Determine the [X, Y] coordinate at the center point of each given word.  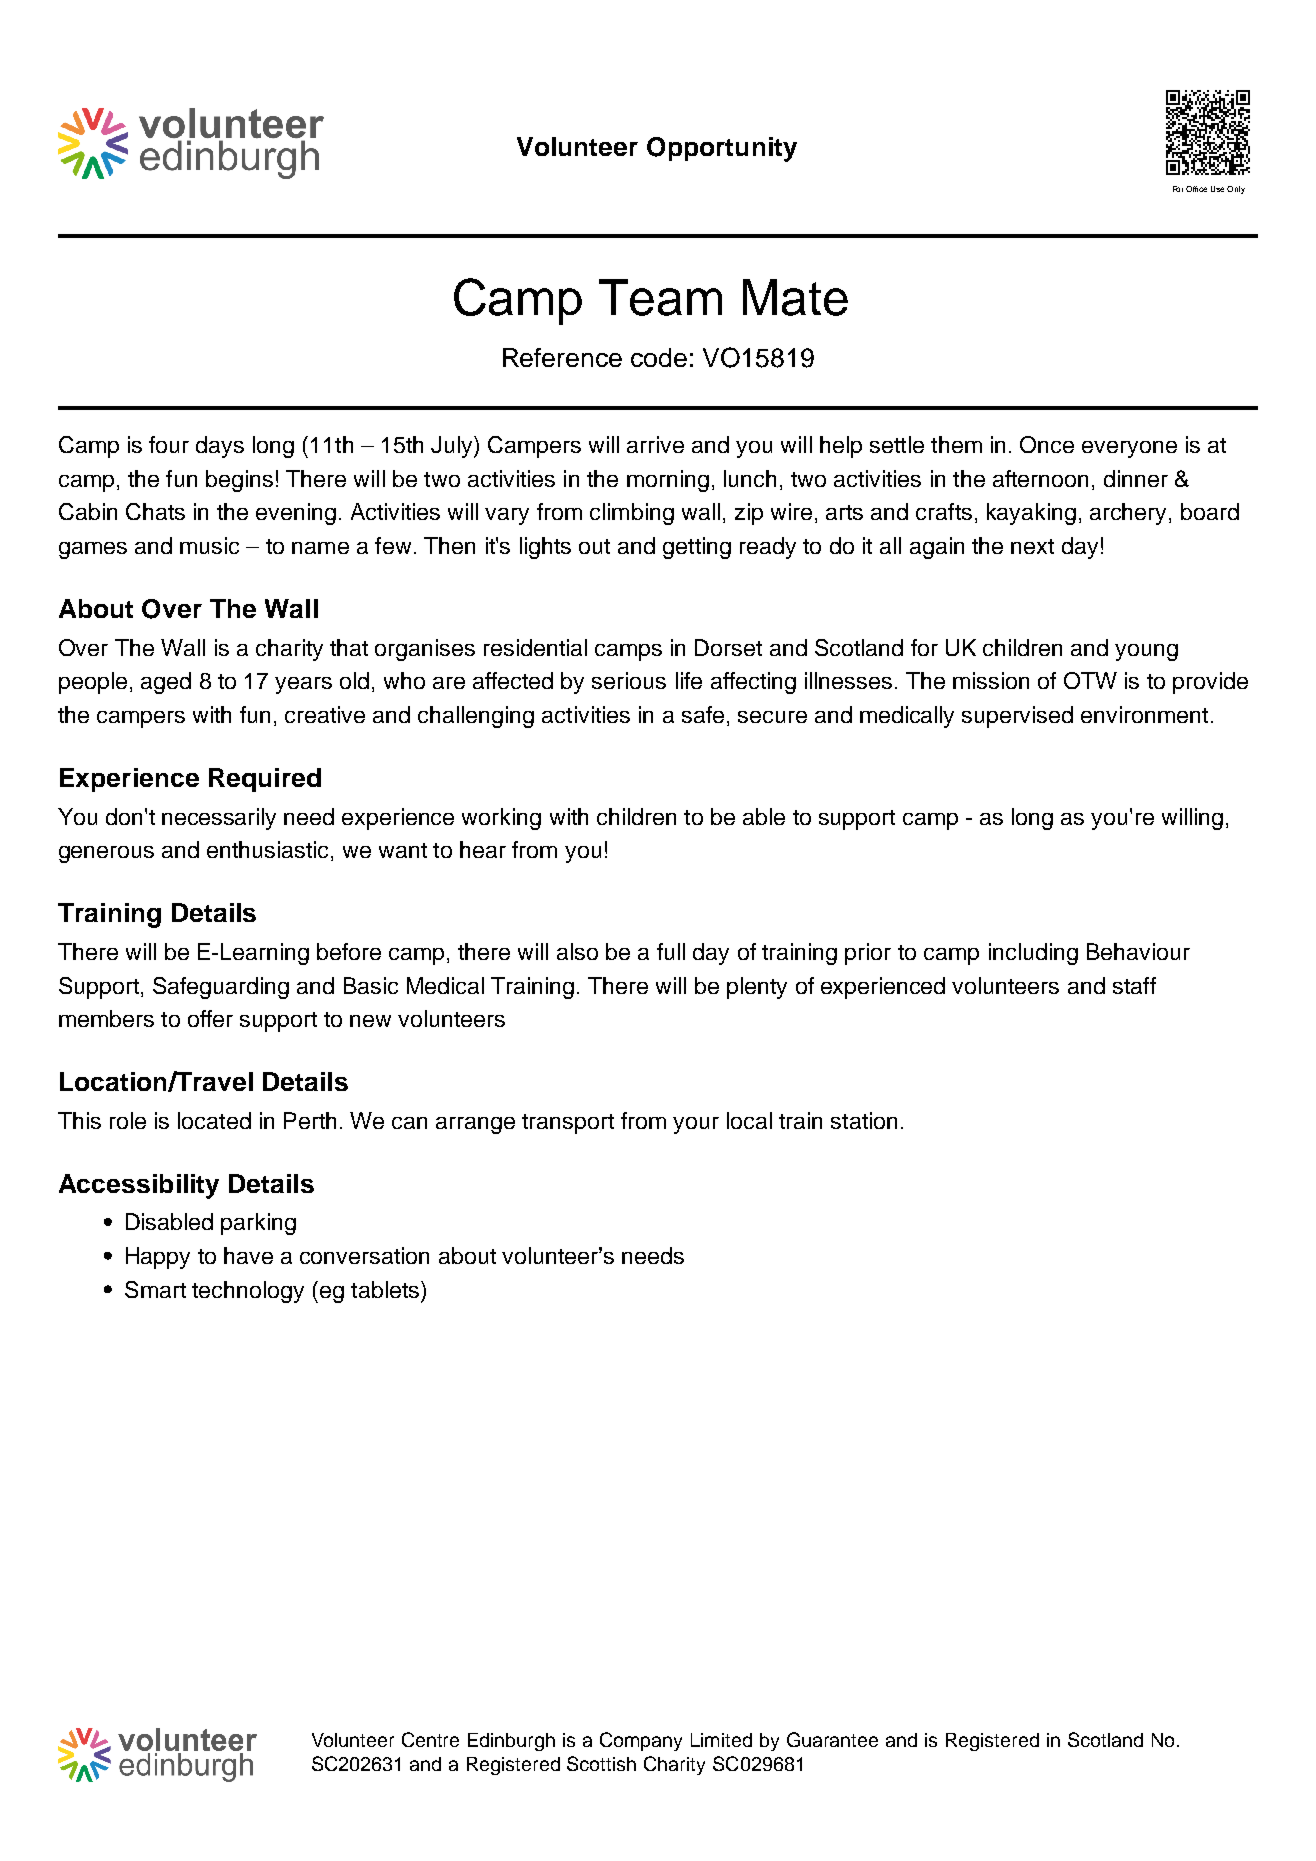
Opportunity [722, 149]
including [1033, 954]
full [671, 951]
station [864, 1120]
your [696, 1125]
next [1032, 546]
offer [210, 1018]
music [209, 545]
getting [697, 548]
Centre [430, 1739]
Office [1196, 189]
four [169, 444]
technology [248, 1292]
